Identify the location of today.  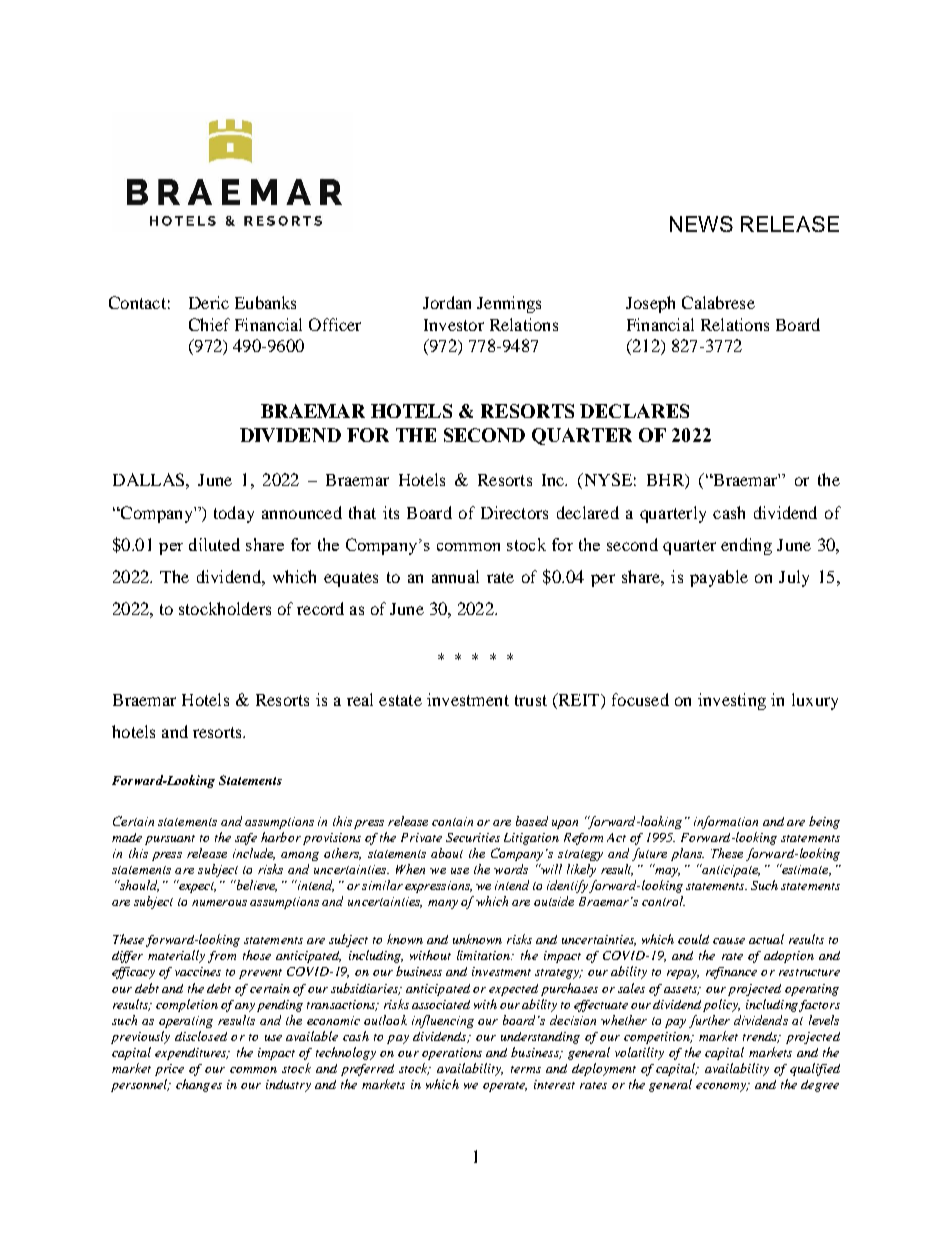
(234, 514).
